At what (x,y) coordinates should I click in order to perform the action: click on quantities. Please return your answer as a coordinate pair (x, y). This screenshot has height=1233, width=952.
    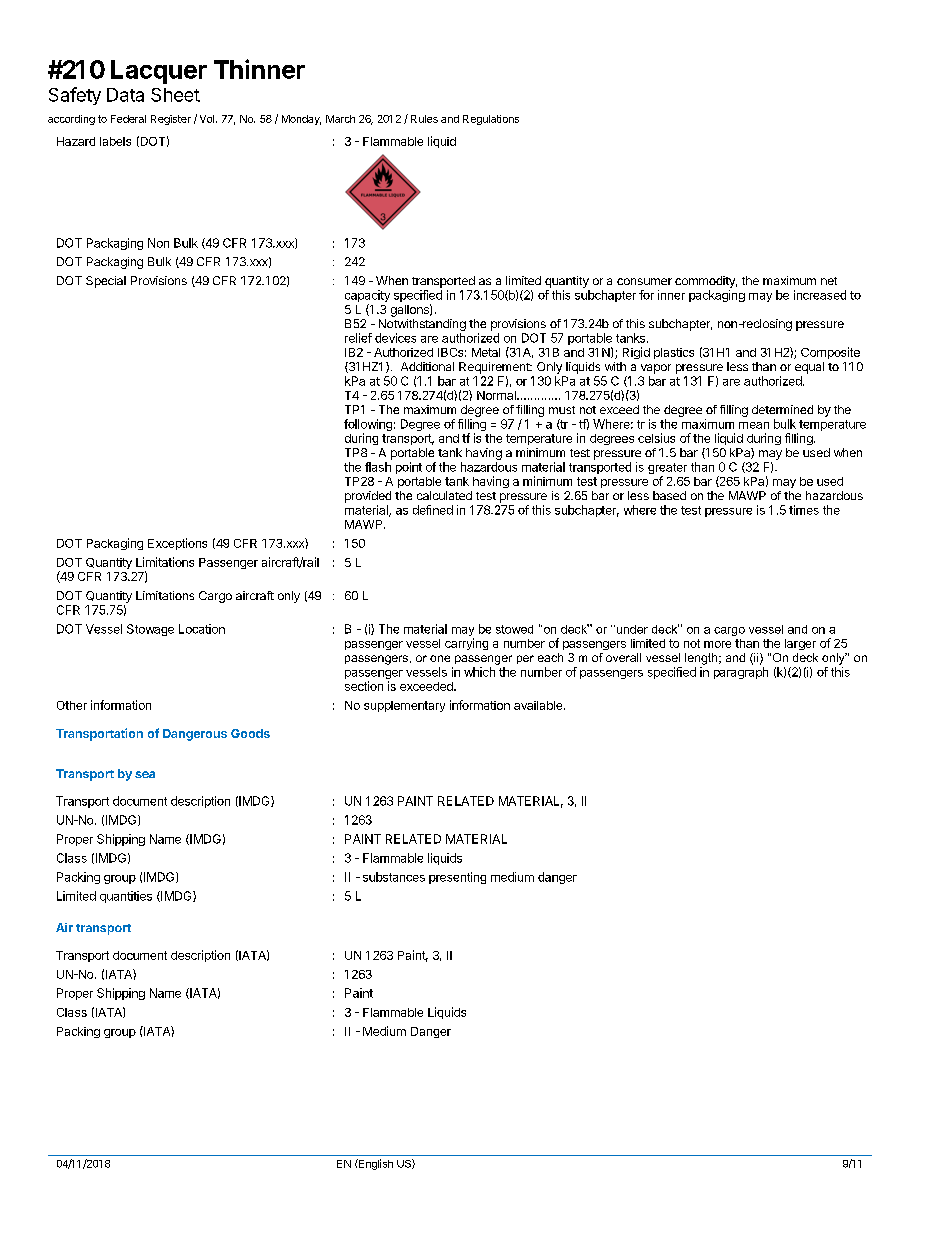
    Looking at the image, I should click on (126, 897).
